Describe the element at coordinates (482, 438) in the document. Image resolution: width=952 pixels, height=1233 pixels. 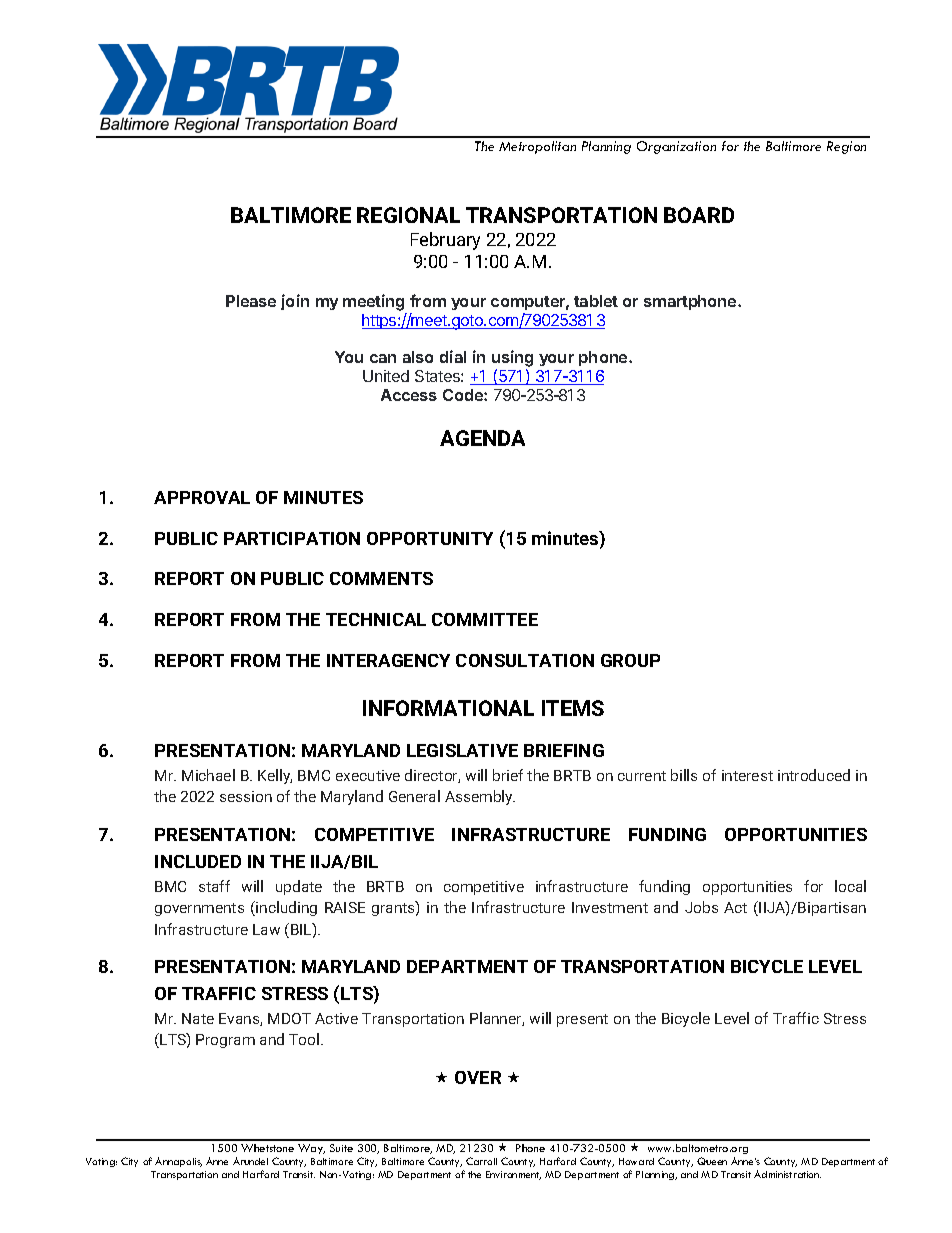
I see `AGENDA` at that location.
